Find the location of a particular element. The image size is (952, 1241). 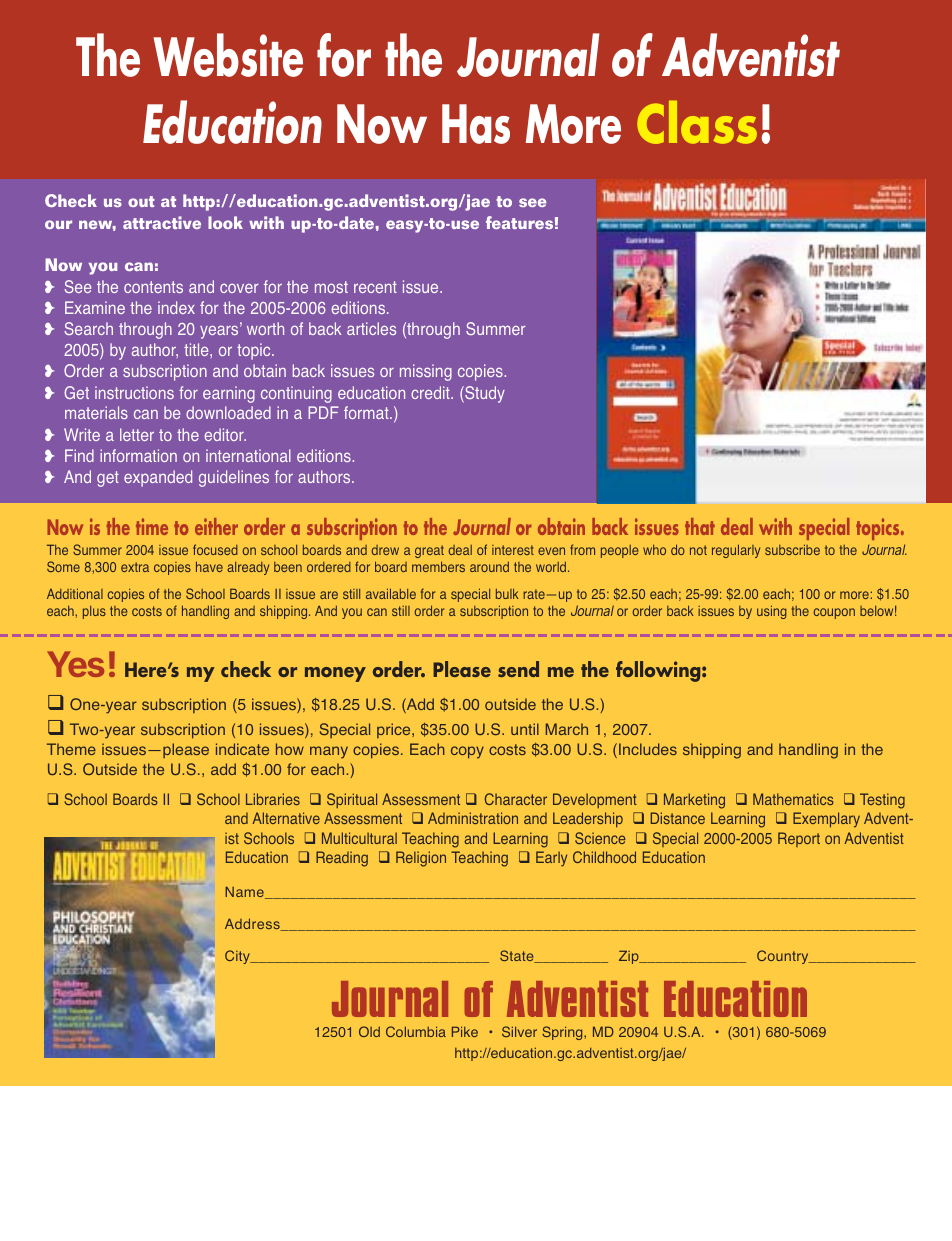

Class is located at coordinates (697, 122).
